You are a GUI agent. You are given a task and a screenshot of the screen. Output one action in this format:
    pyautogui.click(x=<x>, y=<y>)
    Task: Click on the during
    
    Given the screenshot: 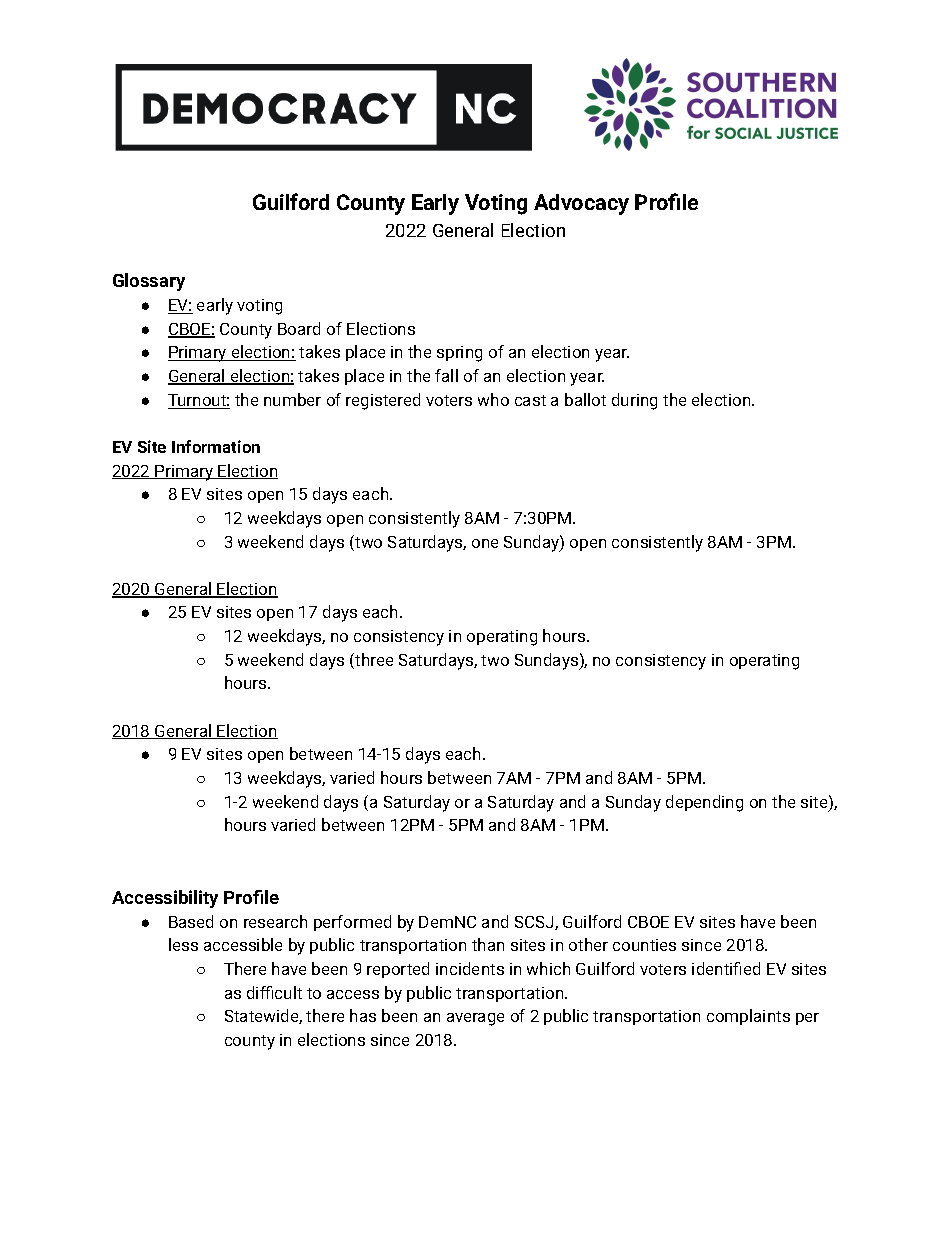 What is the action you would take?
    pyautogui.click(x=634, y=401)
